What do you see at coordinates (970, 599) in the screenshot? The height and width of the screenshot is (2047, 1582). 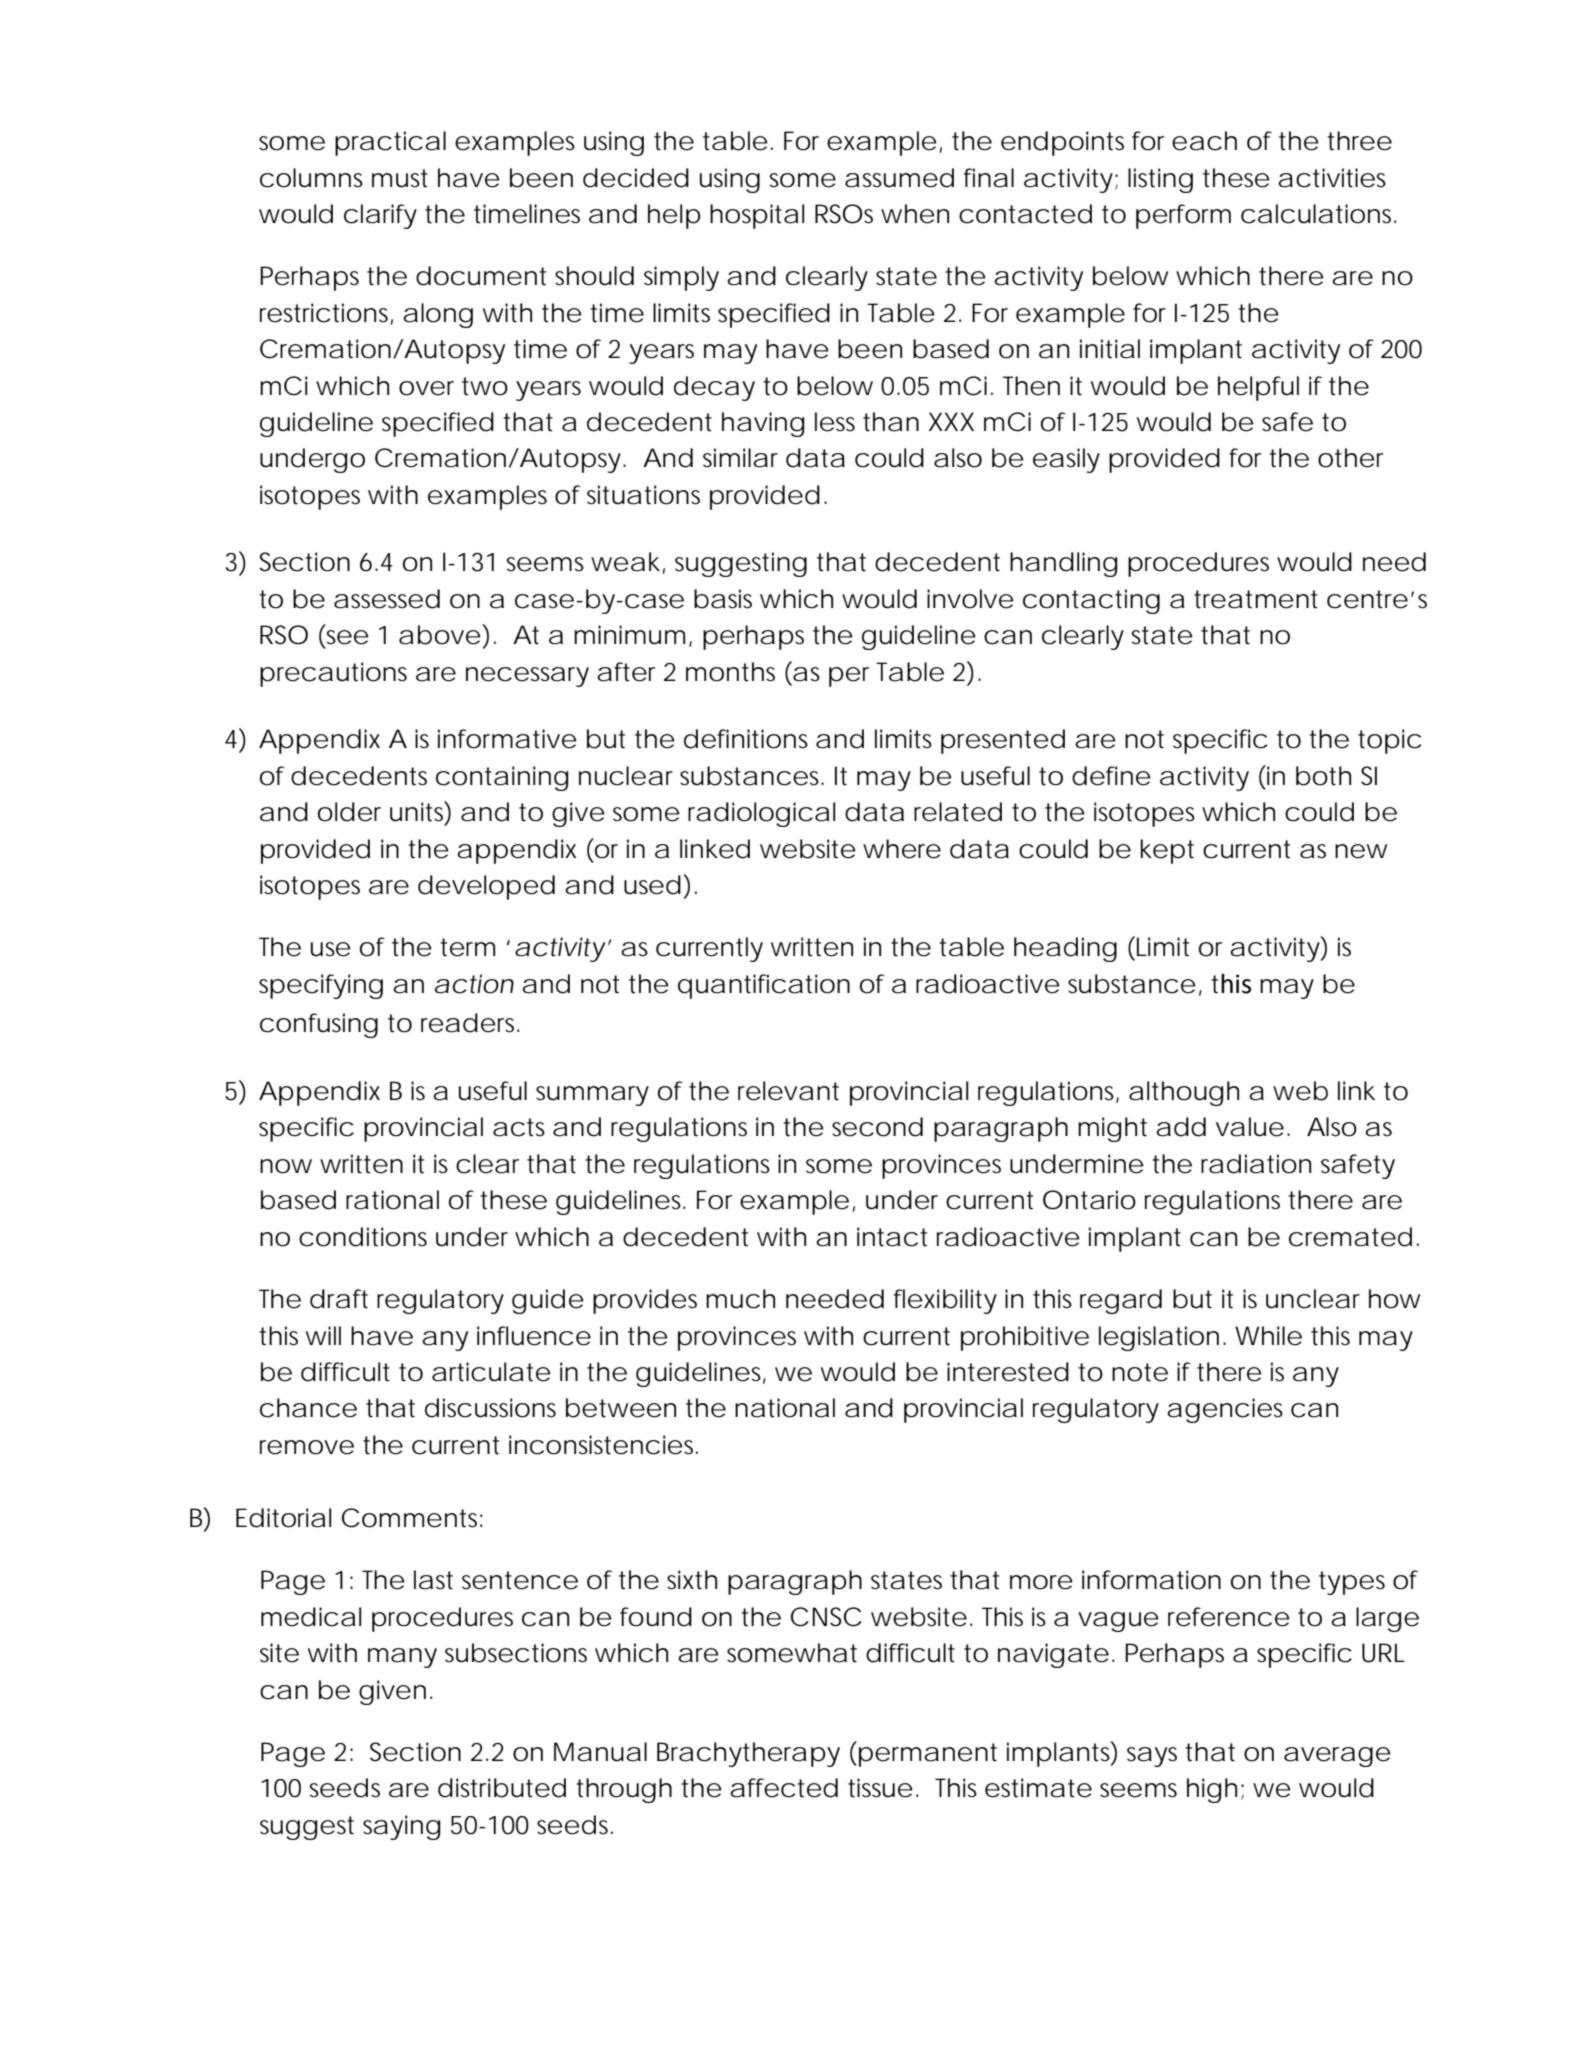 I see `involve` at bounding box center [970, 599].
